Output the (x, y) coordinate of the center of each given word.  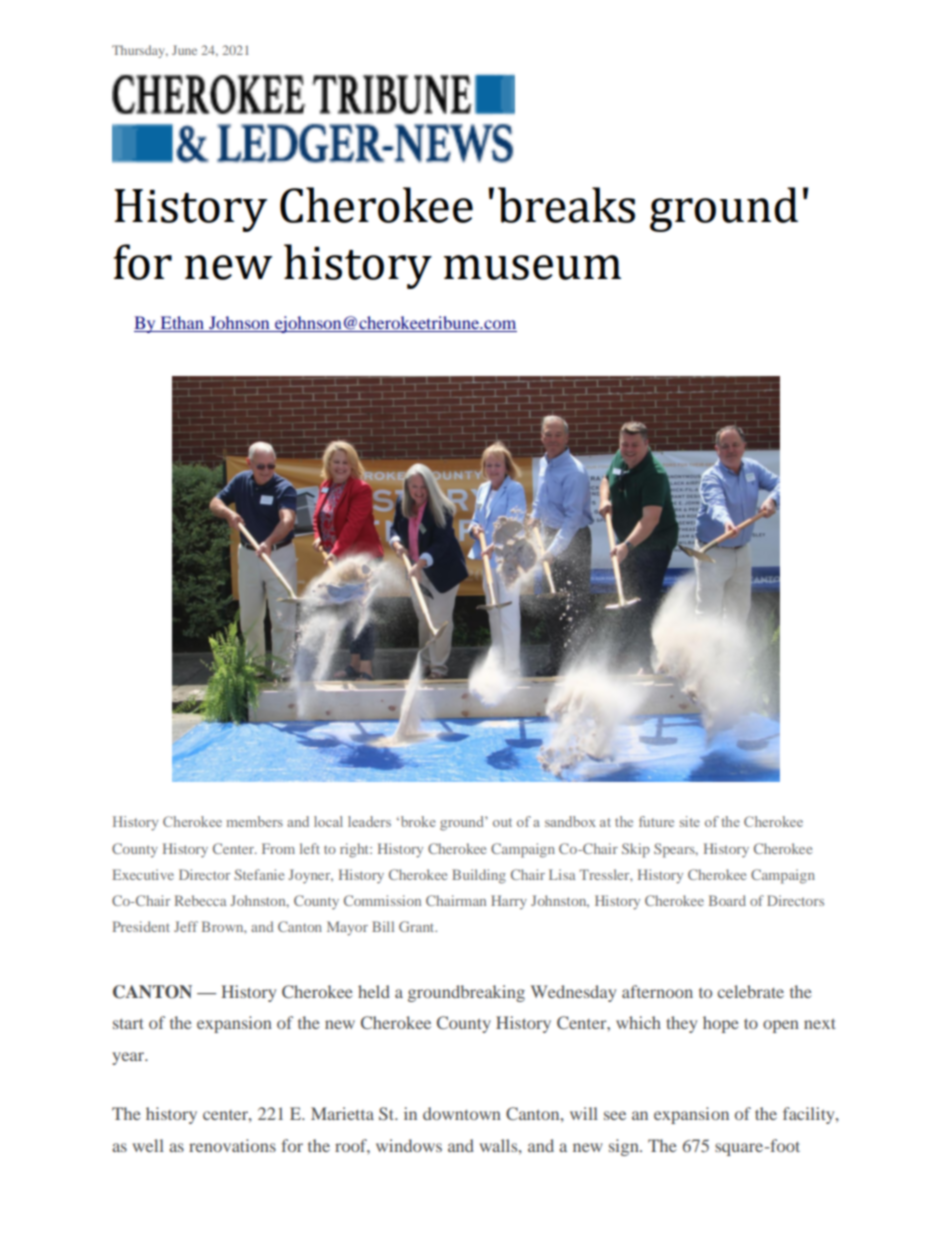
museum (532, 267)
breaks (566, 205)
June (184, 50)
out (502, 822)
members (254, 821)
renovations (232, 1145)
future (656, 821)
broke (417, 821)
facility (810, 1115)
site (690, 821)
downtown (462, 1113)
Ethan (182, 324)
